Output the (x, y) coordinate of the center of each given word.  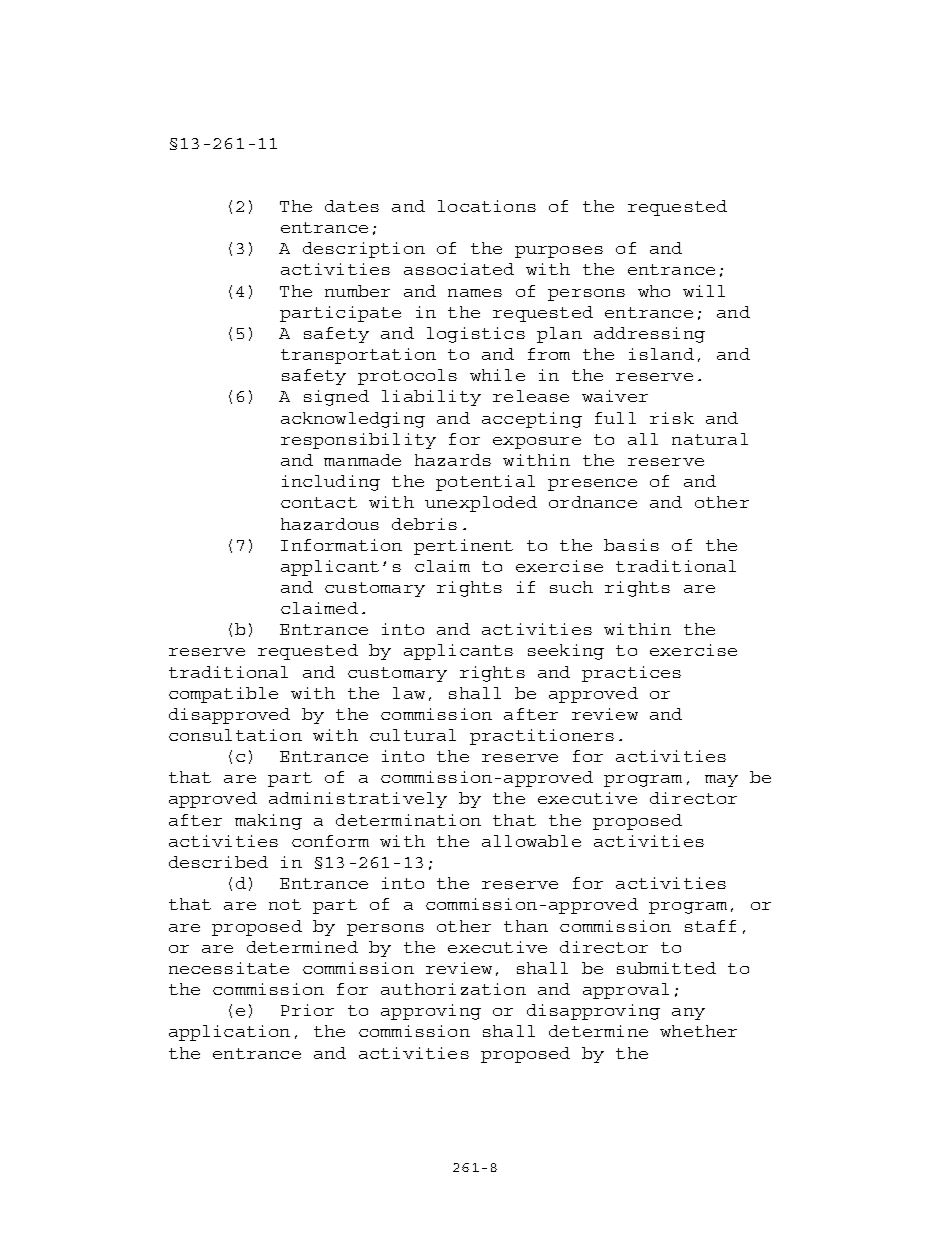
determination (408, 820)
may (721, 781)
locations (487, 206)
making (268, 822)
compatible (223, 695)
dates (352, 206)
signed (336, 398)
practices (631, 674)
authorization (453, 989)
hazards (453, 460)
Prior (307, 1010)
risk (672, 418)
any (688, 1014)
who (654, 291)
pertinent (463, 547)
